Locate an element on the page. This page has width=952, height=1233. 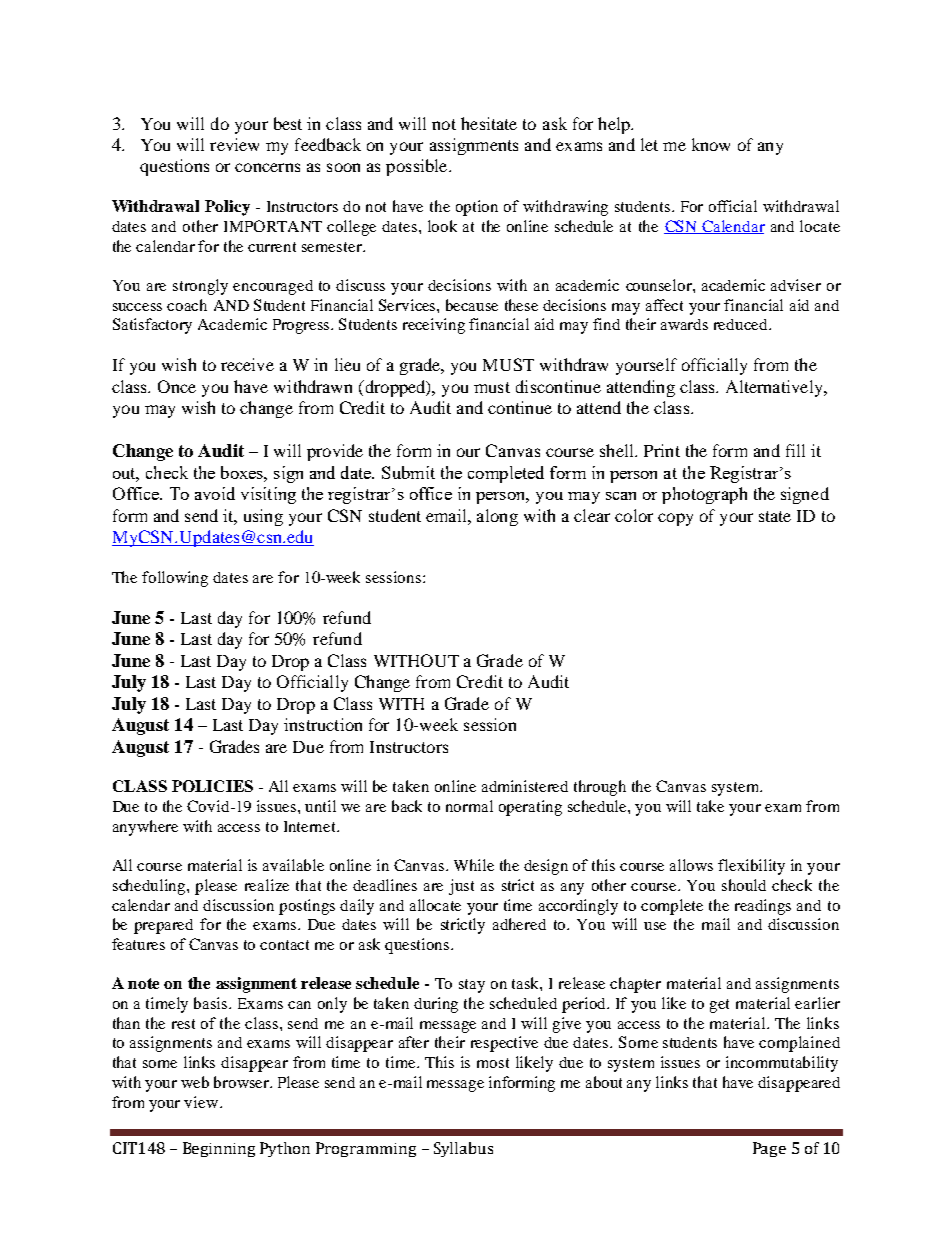
Policy is located at coordinates (227, 208).
